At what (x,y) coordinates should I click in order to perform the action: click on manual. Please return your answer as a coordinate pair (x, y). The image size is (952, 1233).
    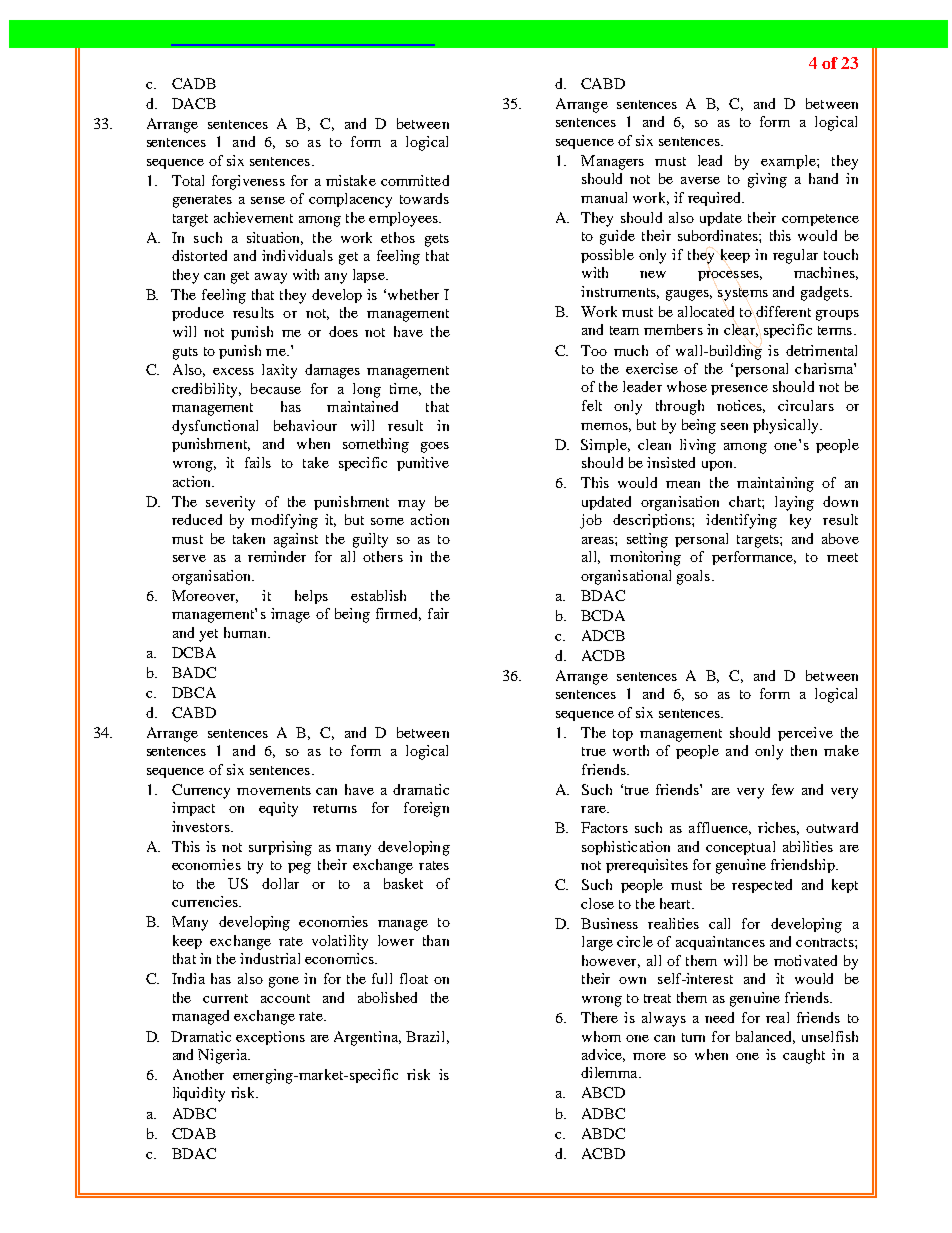
    Looking at the image, I should click on (604, 197).
